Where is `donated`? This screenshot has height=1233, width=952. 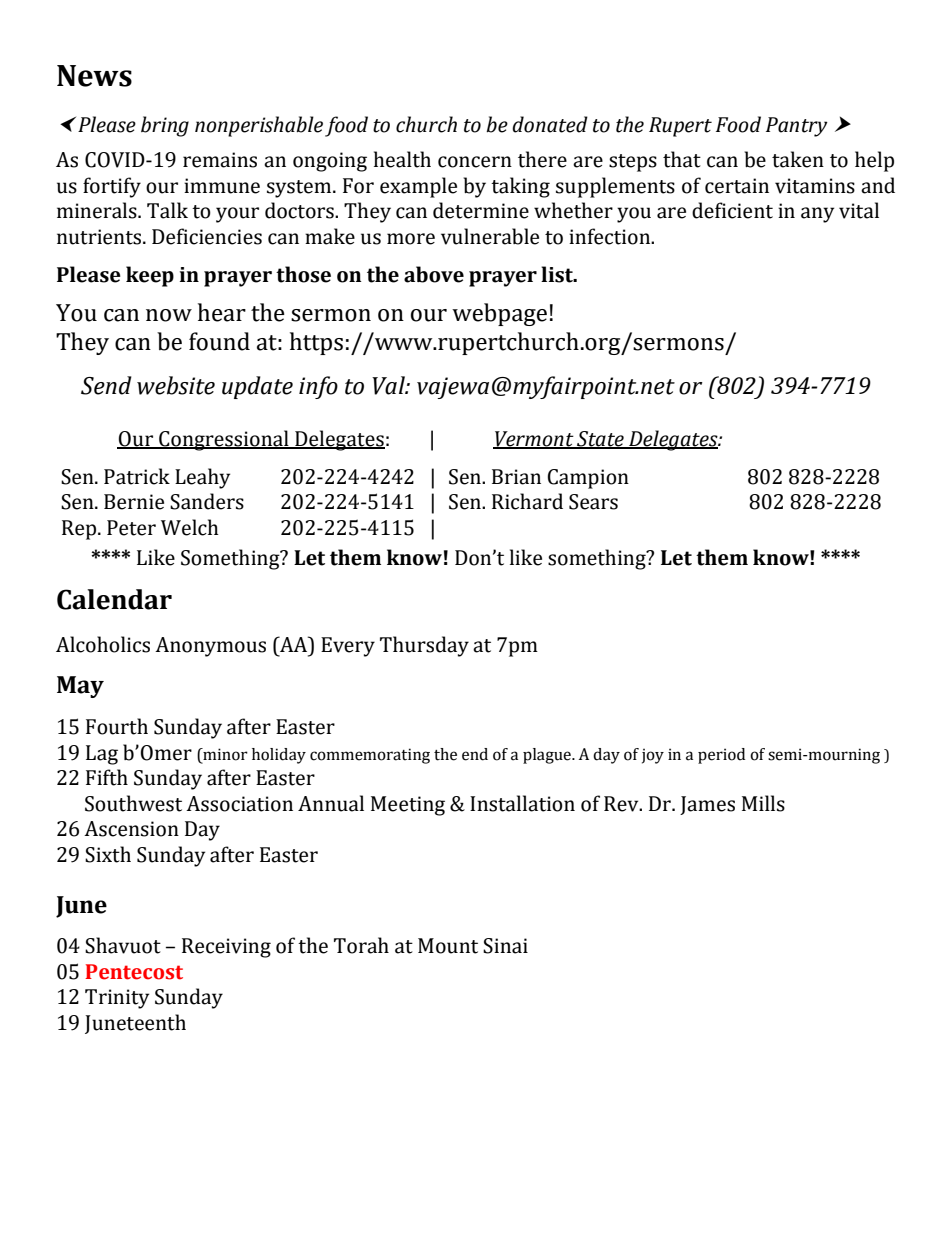
donated is located at coordinates (550, 124).
